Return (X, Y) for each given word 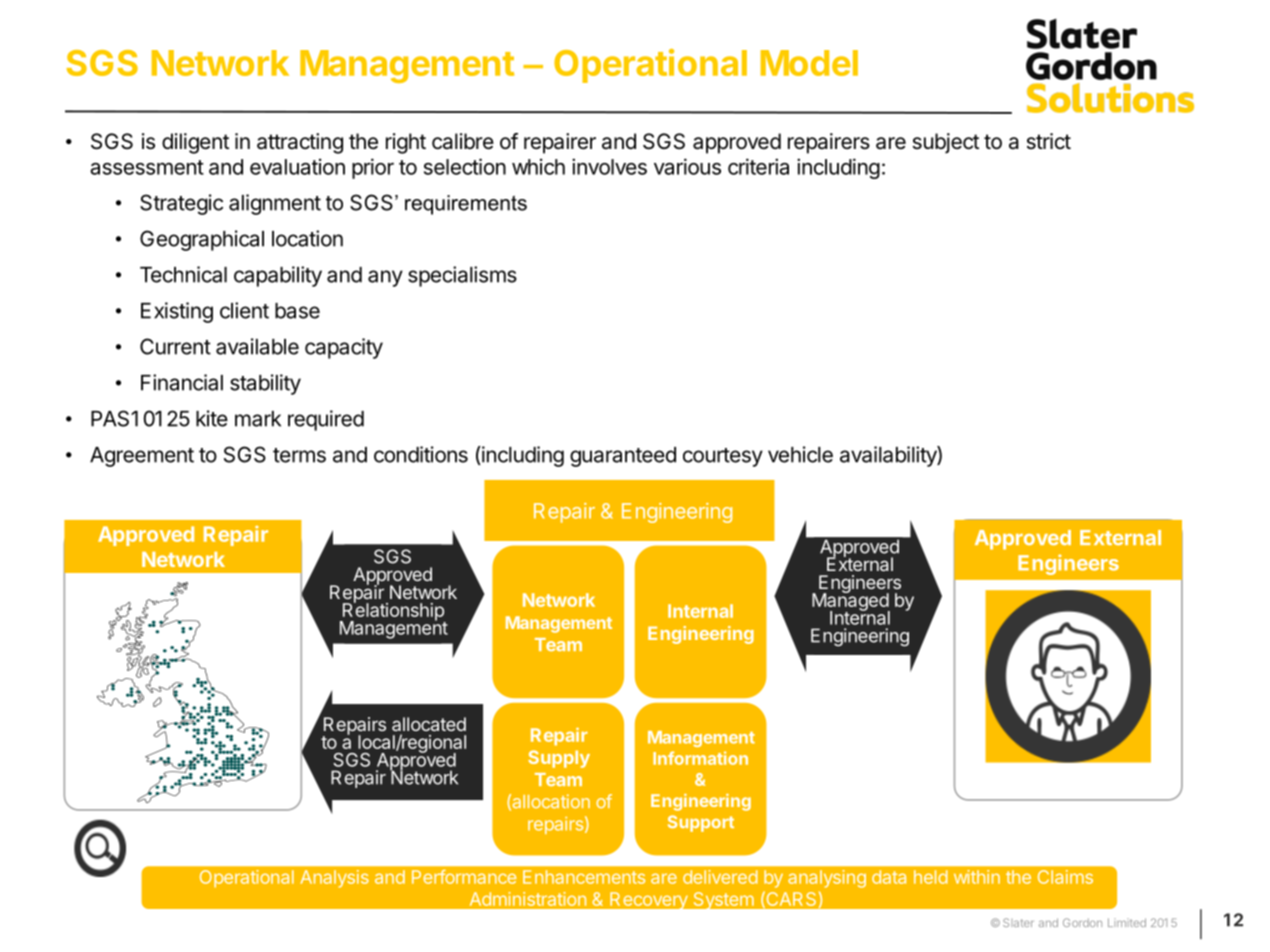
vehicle (800, 454)
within (977, 877)
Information (700, 758)
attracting (300, 143)
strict (1049, 141)
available (257, 346)
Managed (851, 602)
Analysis (334, 879)
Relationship (393, 612)
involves (609, 166)
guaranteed (623, 457)
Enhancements (584, 877)
